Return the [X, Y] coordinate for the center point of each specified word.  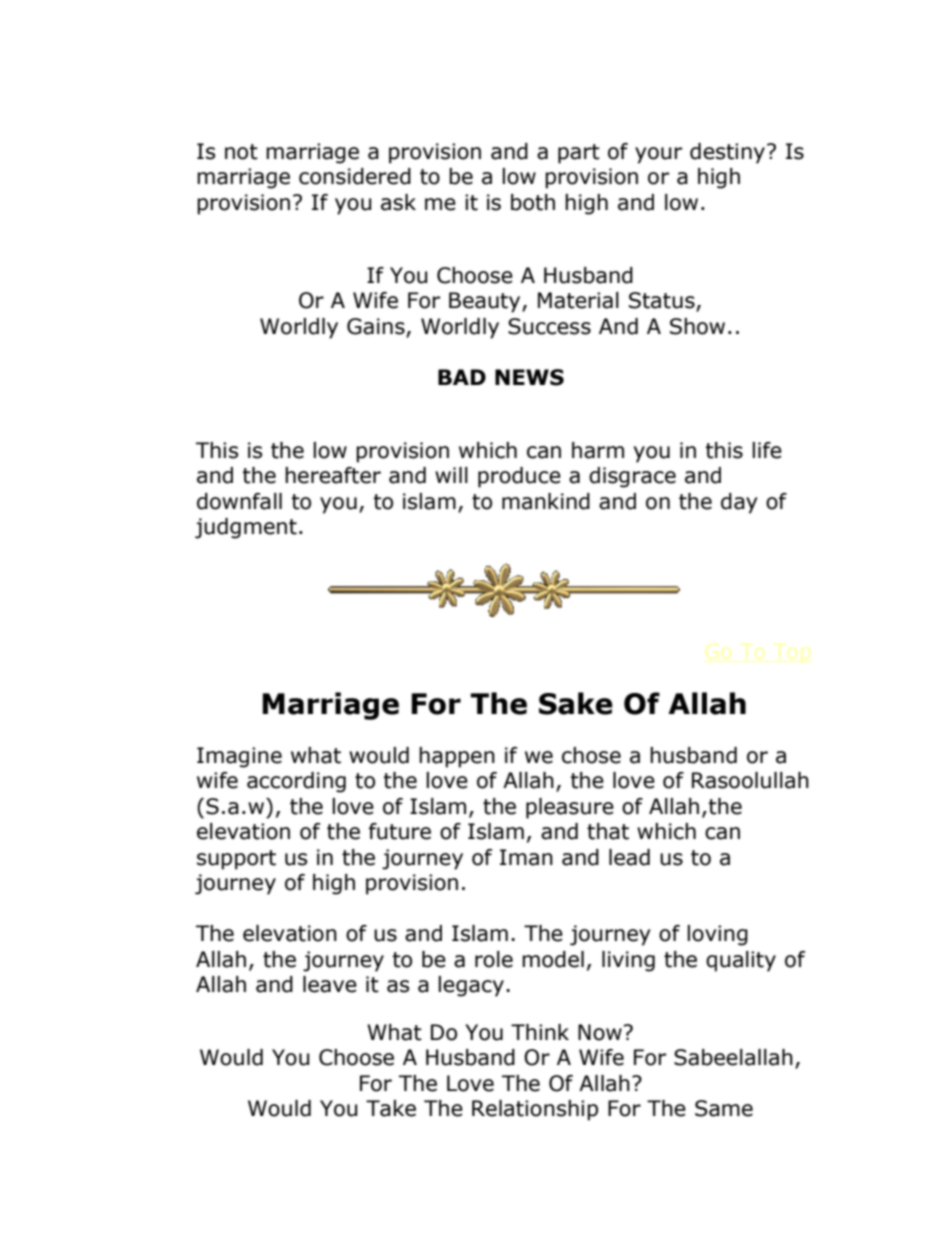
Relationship [535, 1110]
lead [629, 857]
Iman [526, 857]
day [739, 503]
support [236, 860]
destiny [729, 153]
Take [391, 1108]
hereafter [333, 475]
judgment [246, 528]
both [533, 202]
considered [355, 176]
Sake [576, 703]
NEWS [529, 377]
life [767, 450]
